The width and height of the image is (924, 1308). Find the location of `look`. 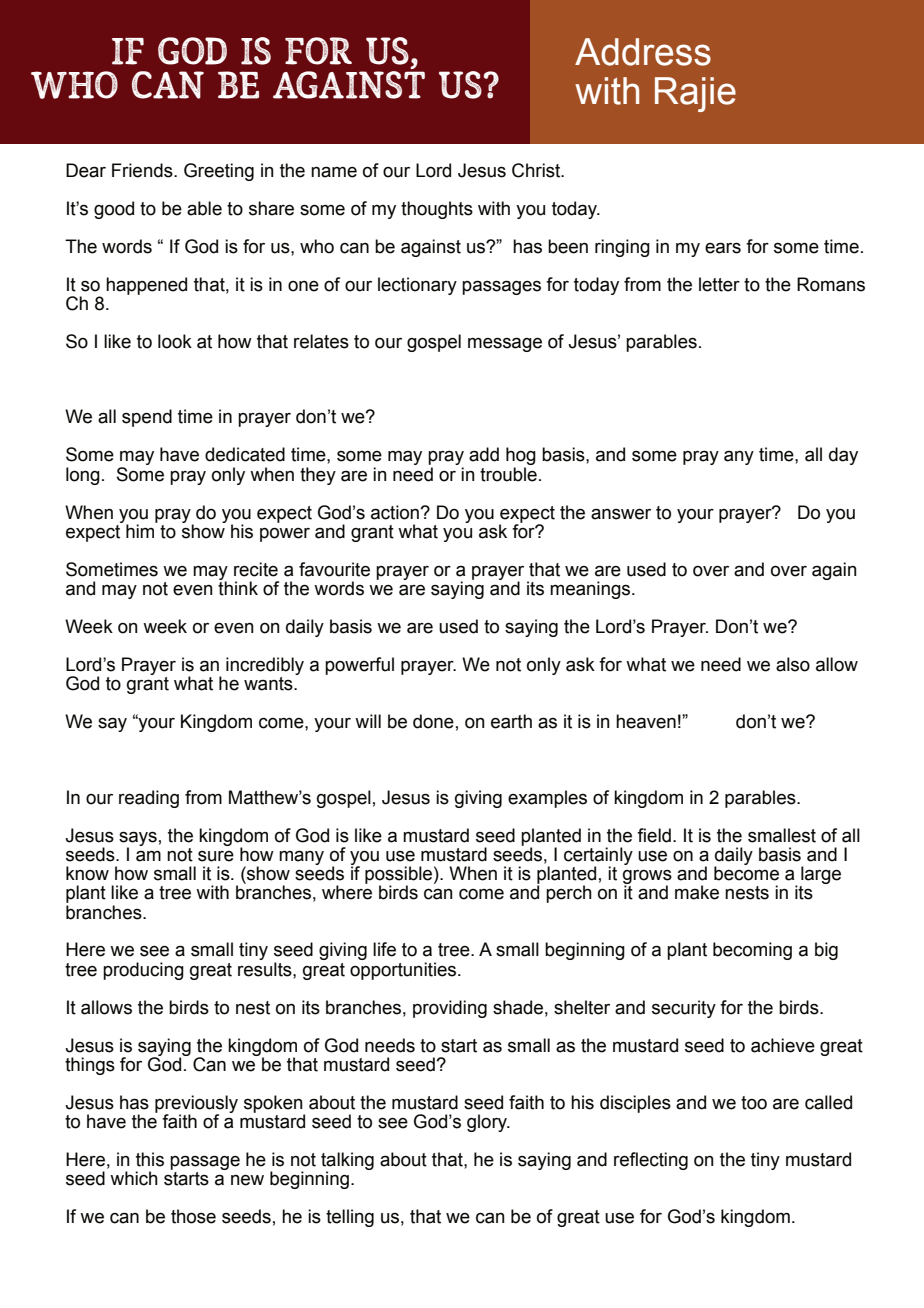

look is located at coordinates (175, 341).
